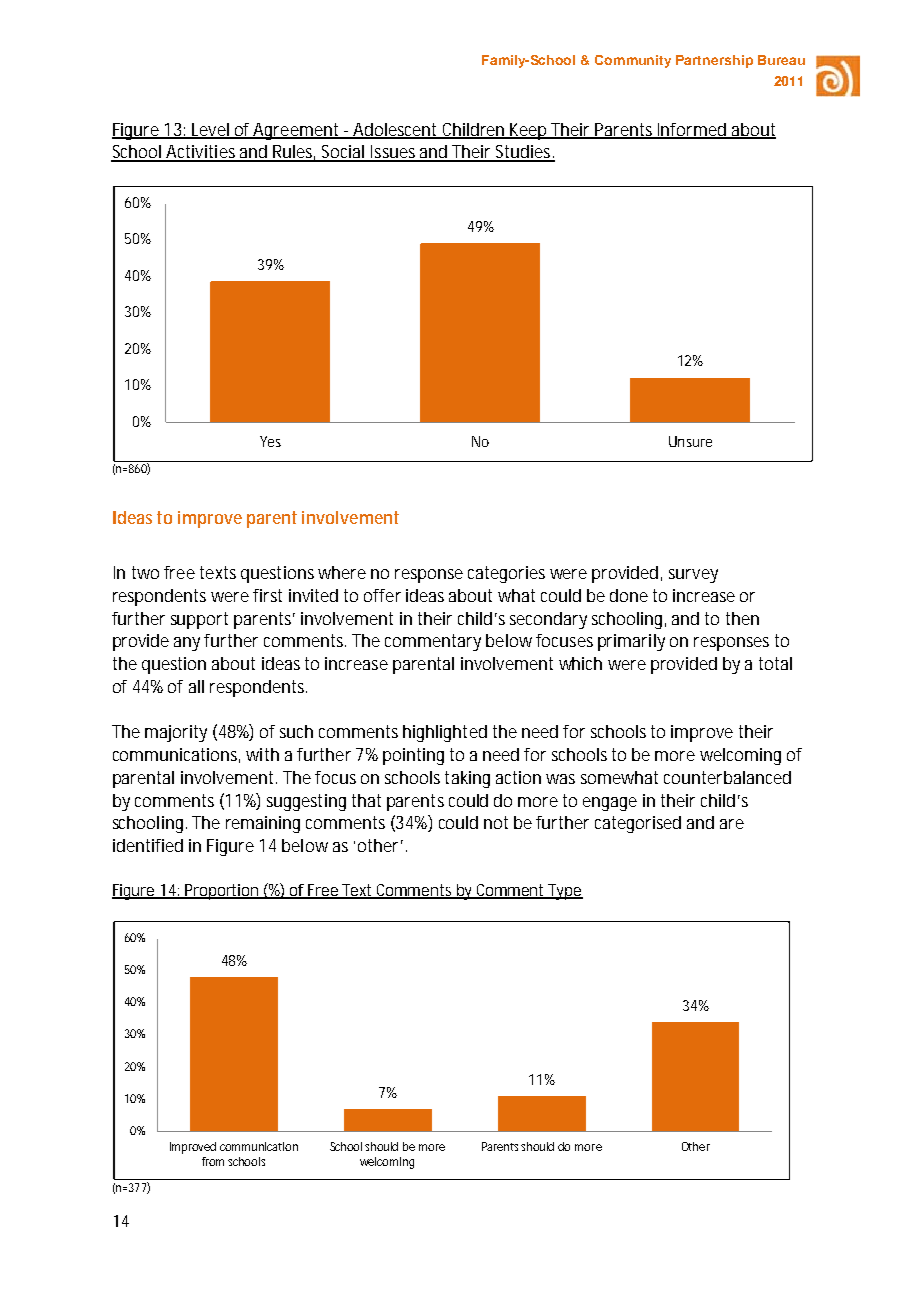 Image resolution: width=924 pixels, height=1308 pixels. I want to click on then, so click(742, 618).
